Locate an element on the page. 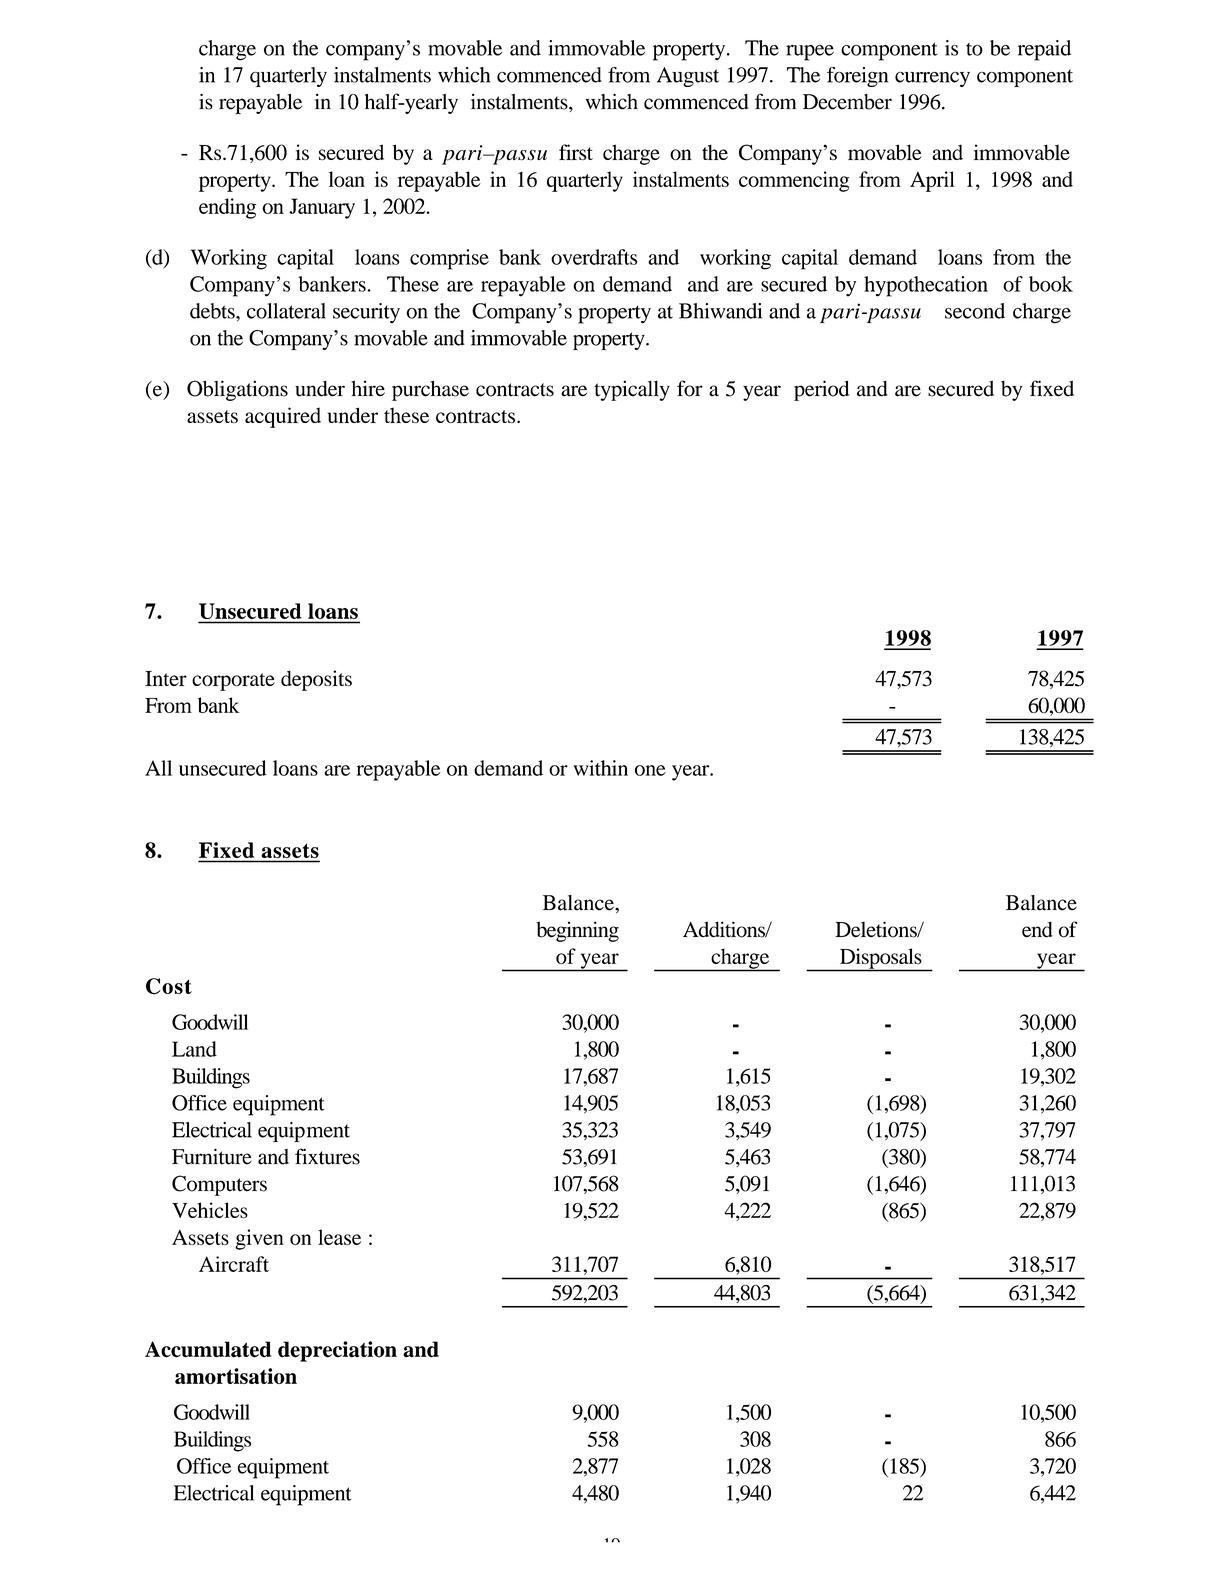  lease is located at coordinates (339, 1237).
